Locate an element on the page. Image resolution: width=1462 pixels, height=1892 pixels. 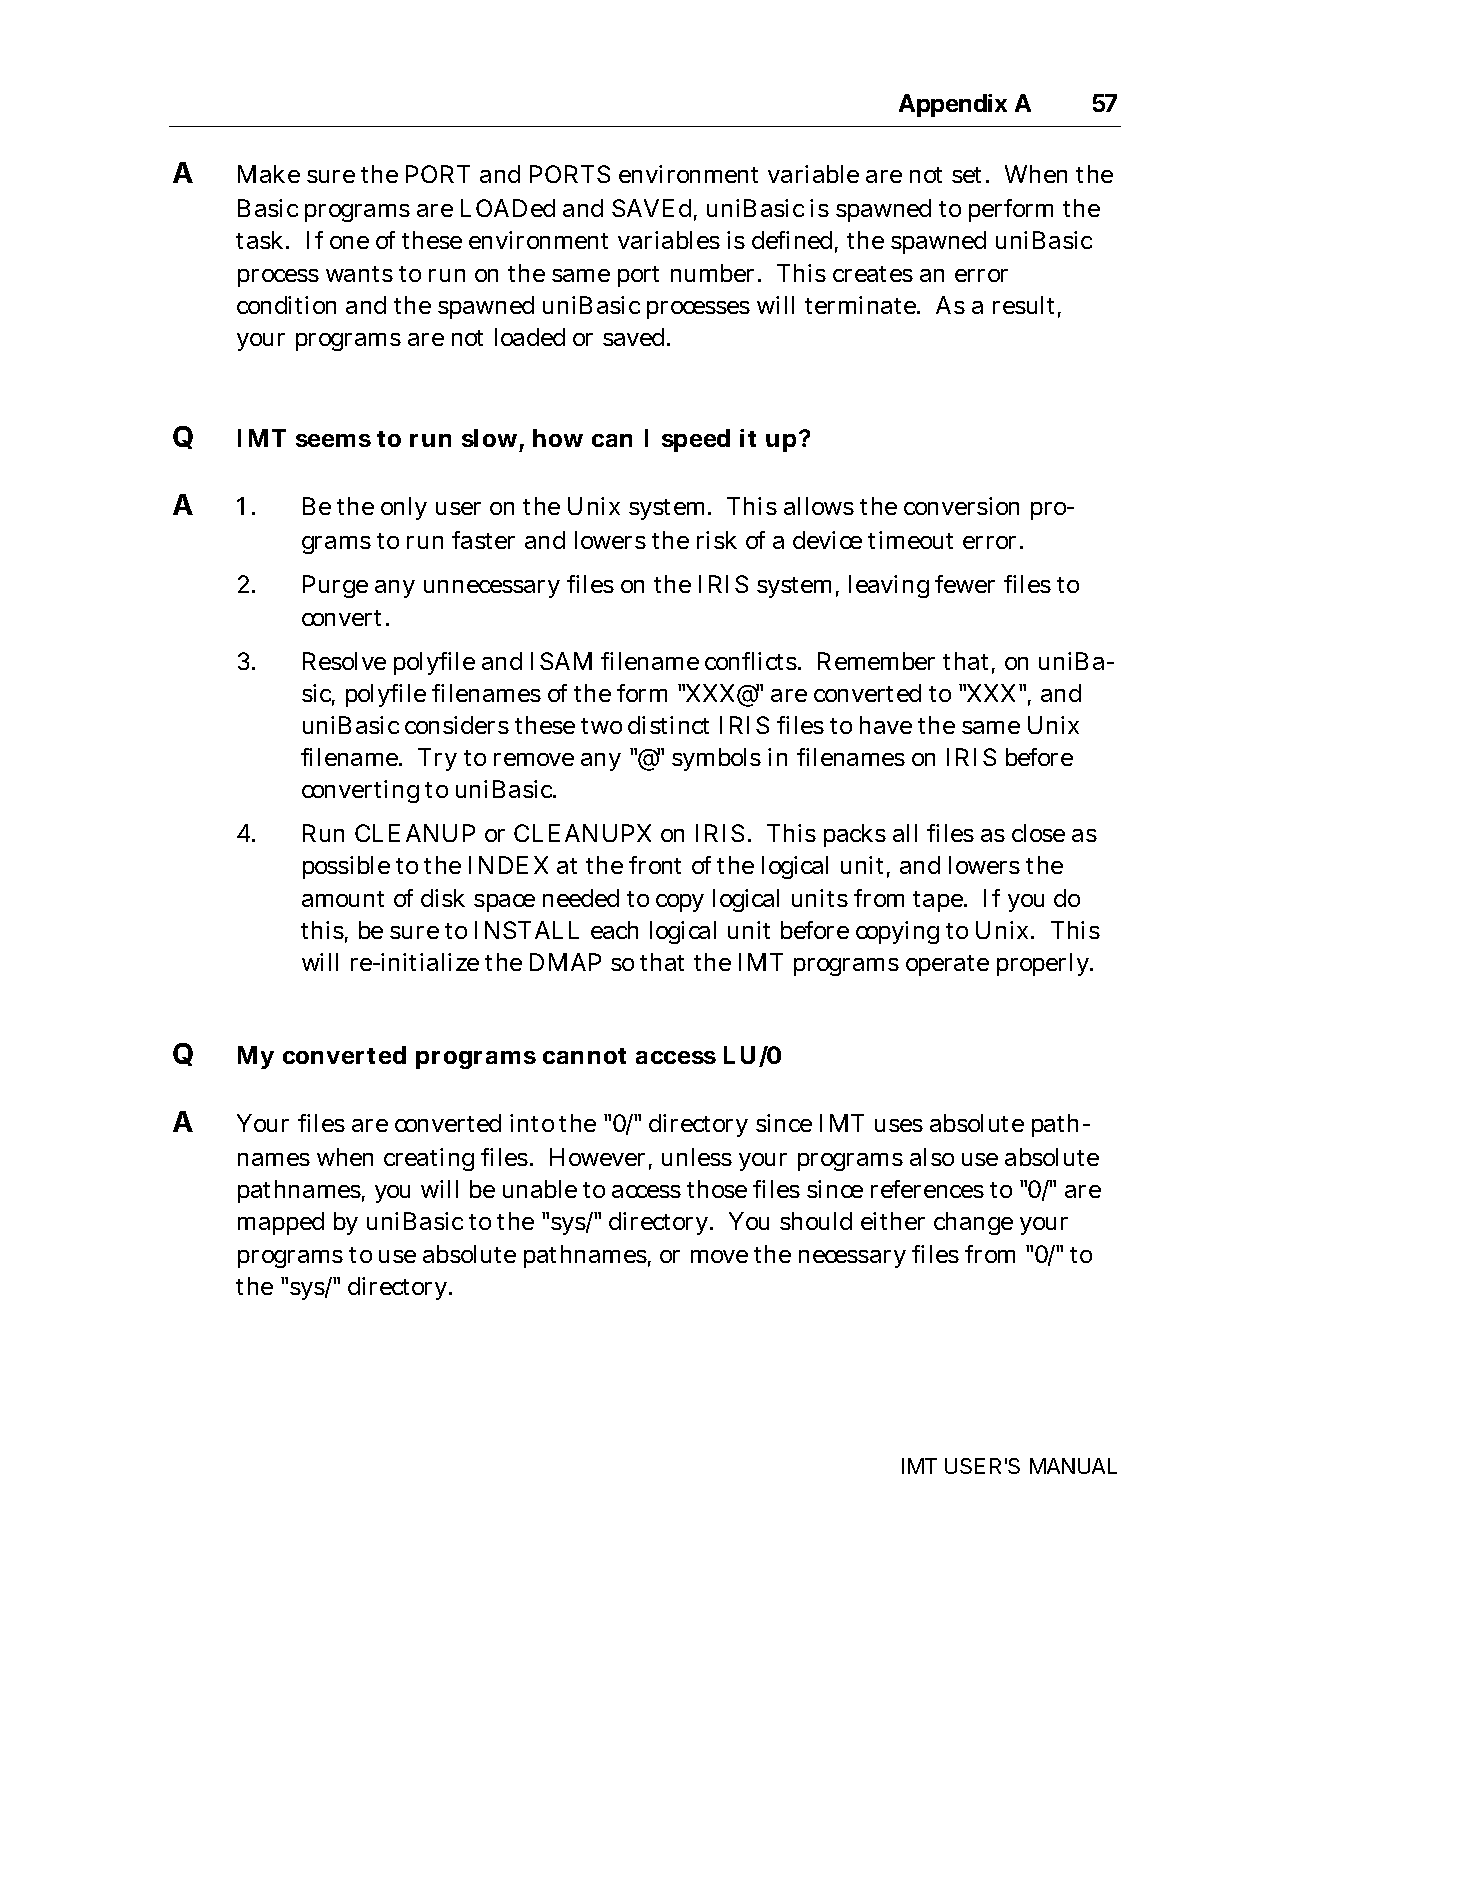
should is located at coordinates (816, 1221).
